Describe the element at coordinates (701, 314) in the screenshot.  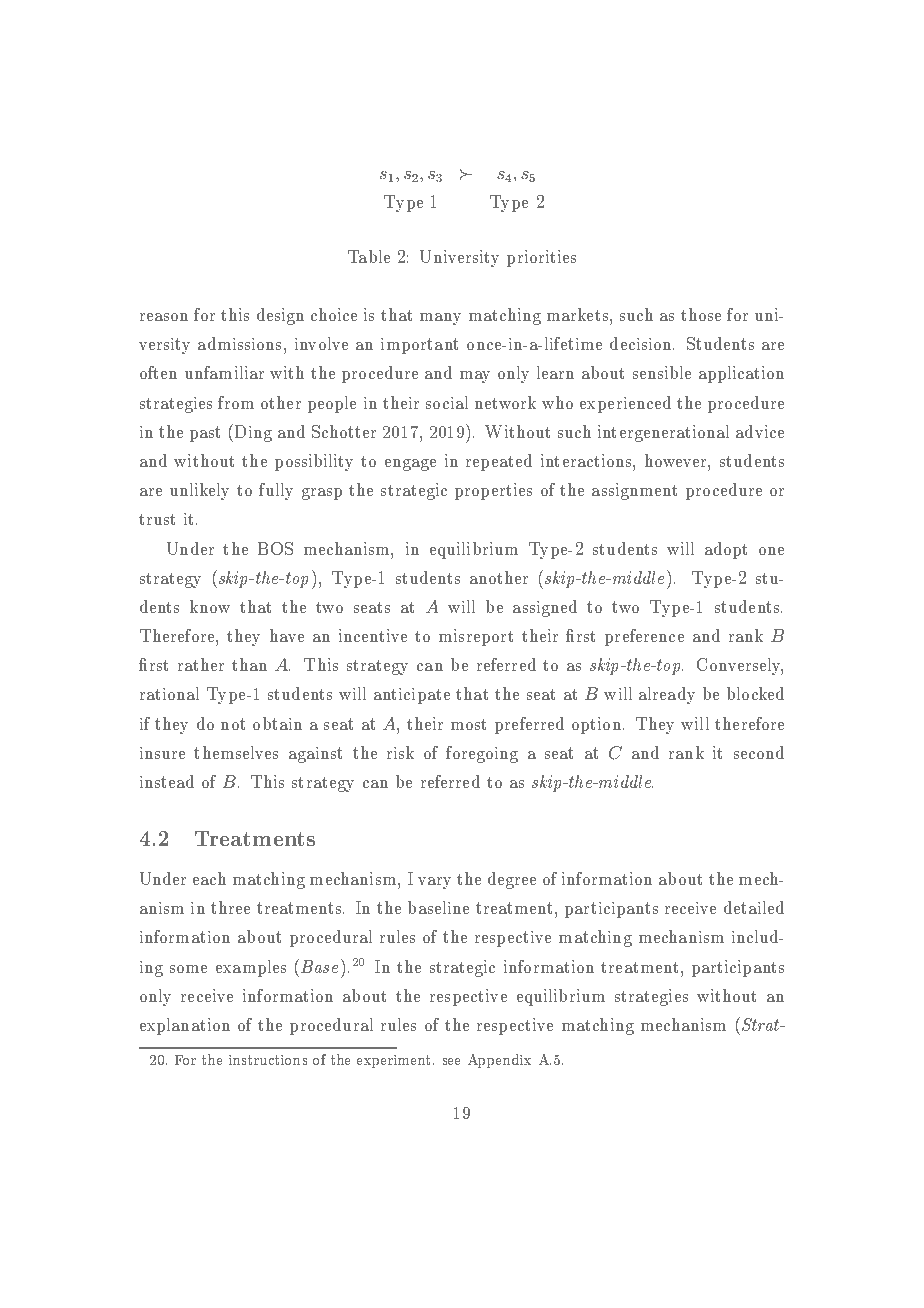
I see `those` at that location.
